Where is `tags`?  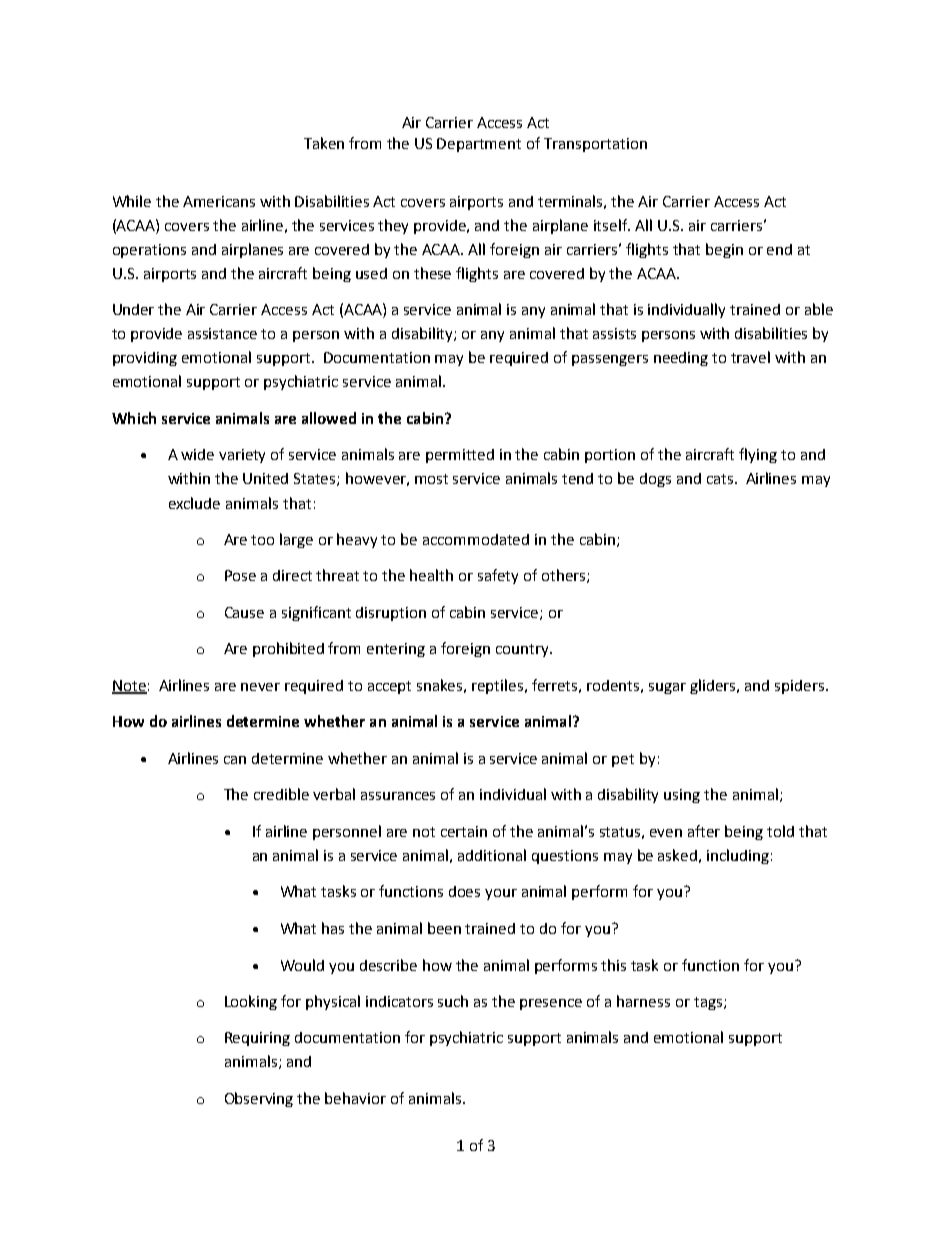 tags is located at coordinates (708, 1003).
